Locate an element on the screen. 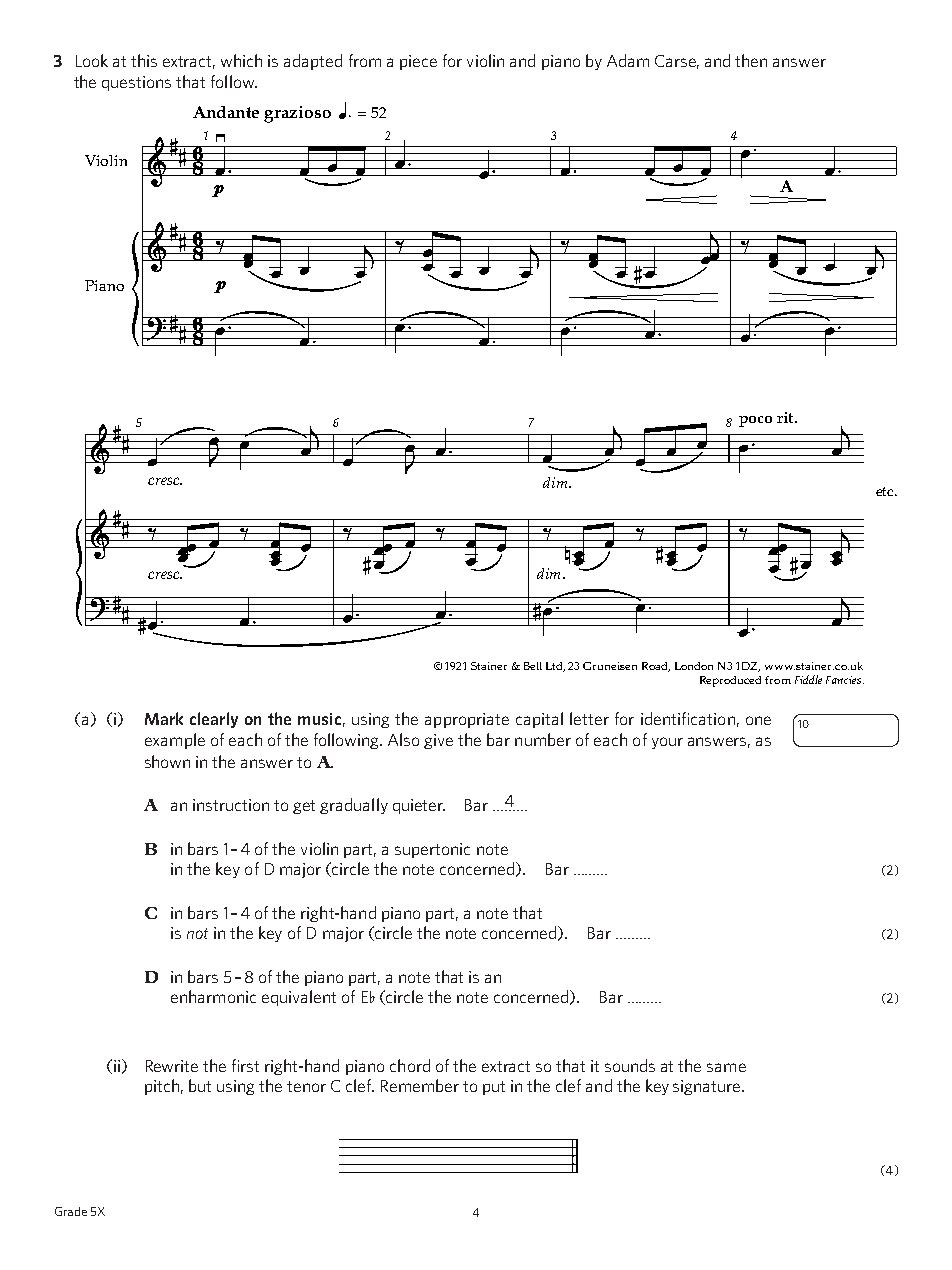 The width and height of the screenshot is (952, 1270). Bell is located at coordinates (533, 666).
